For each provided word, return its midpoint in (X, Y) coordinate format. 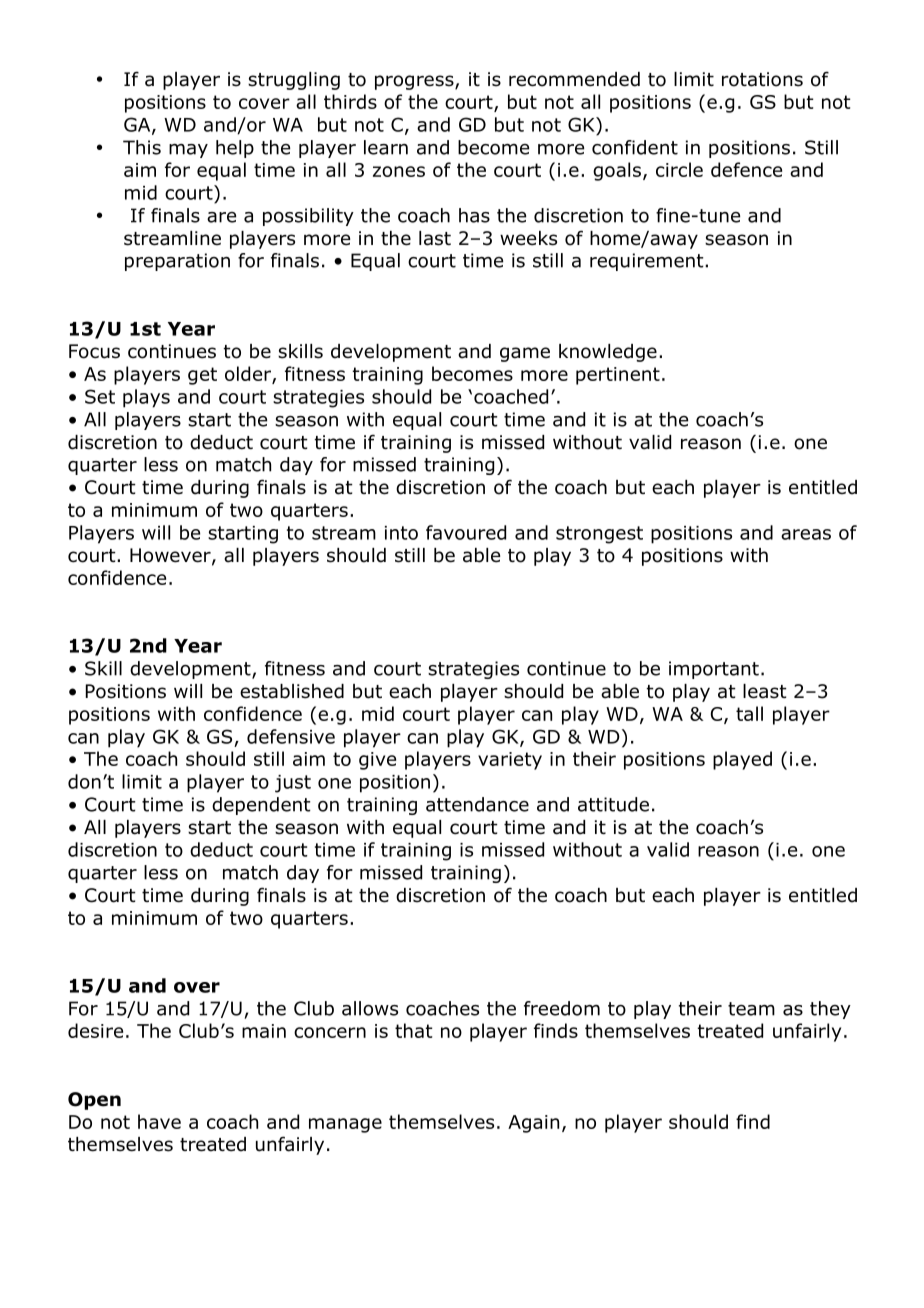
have (159, 1121)
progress (415, 82)
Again (533, 1124)
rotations (762, 79)
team (751, 1009)
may (188, 151)
